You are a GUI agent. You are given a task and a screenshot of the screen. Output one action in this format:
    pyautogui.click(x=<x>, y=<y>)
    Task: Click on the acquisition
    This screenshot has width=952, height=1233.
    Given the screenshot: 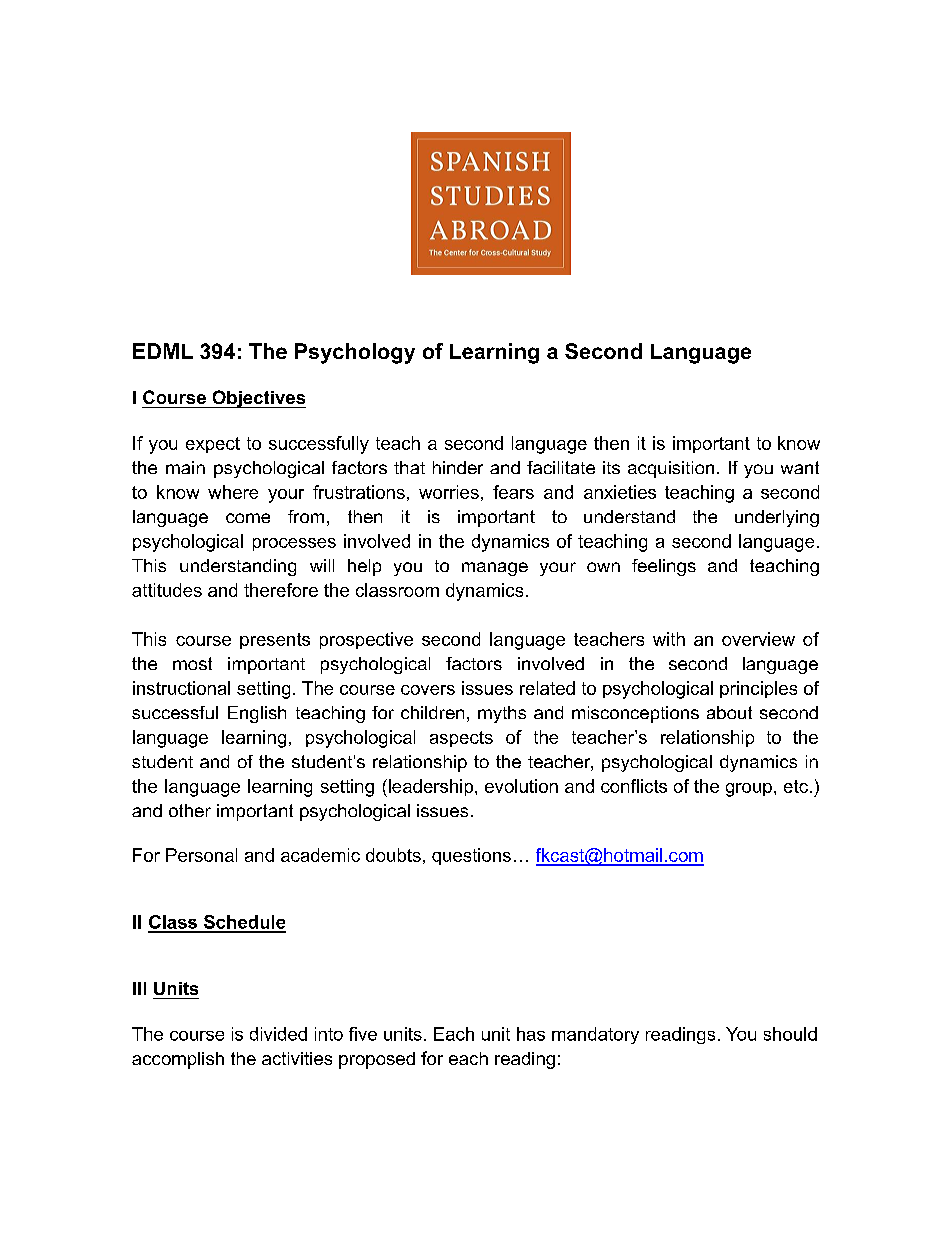 What is the action you would take?
    pyautogui.click(x=671, y=469)
